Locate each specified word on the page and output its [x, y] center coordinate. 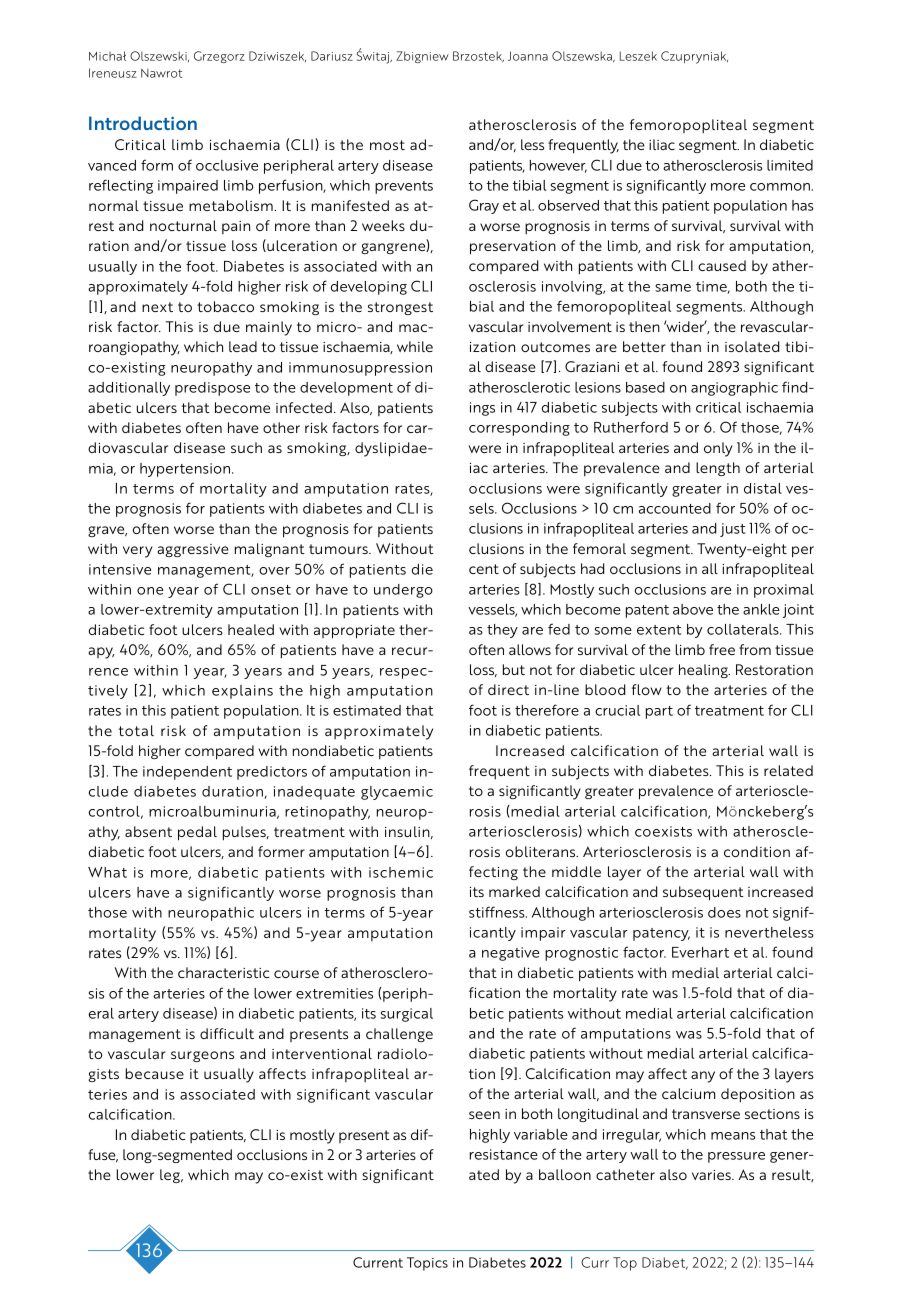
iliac [662, 144]
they [502, 631]
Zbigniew [422, 57]
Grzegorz [219, 57]
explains [242, 692]
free [722, 649]
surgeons [202, 1056]
